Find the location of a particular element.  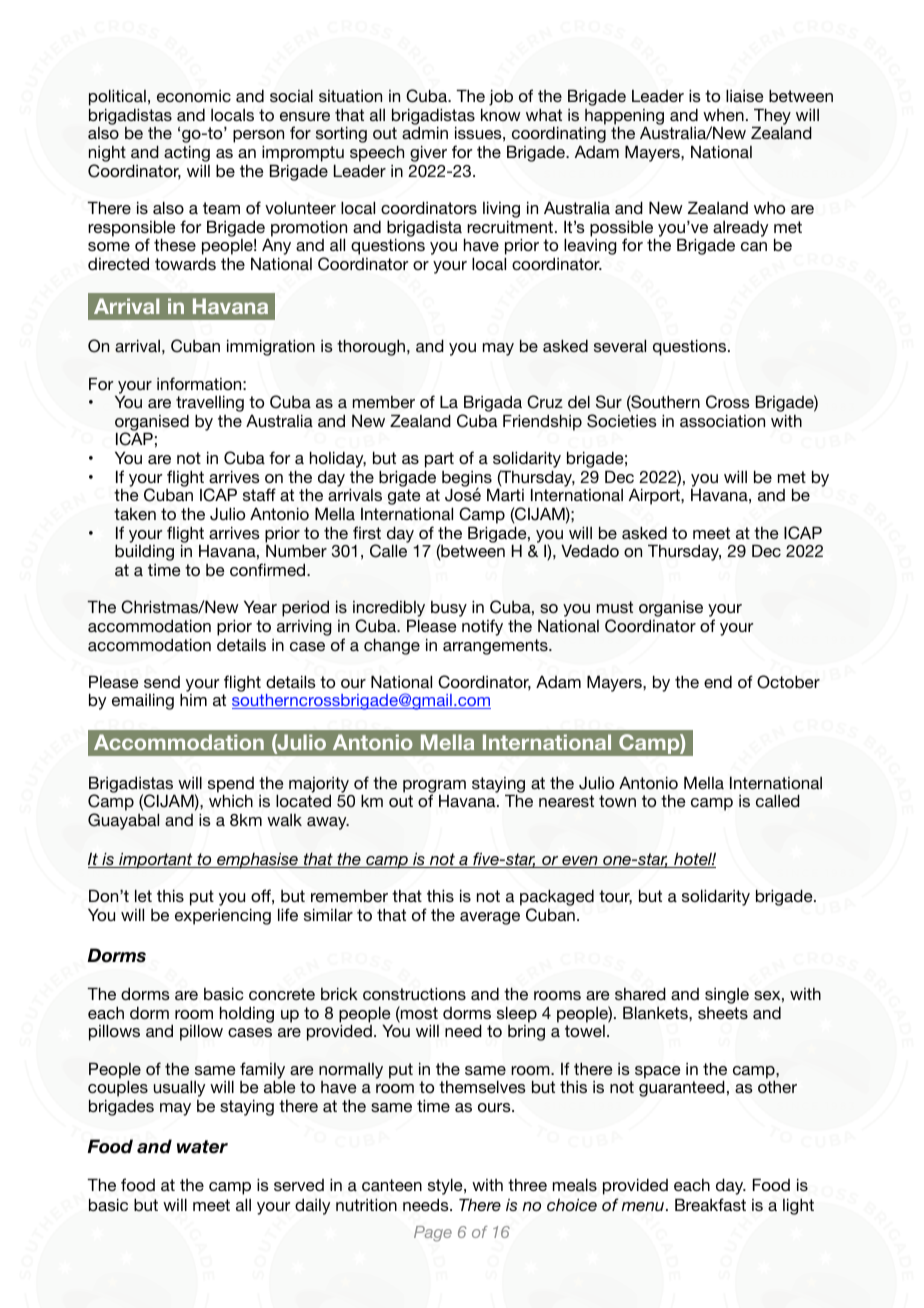

experiencing is located at coordinates (223, 916).
